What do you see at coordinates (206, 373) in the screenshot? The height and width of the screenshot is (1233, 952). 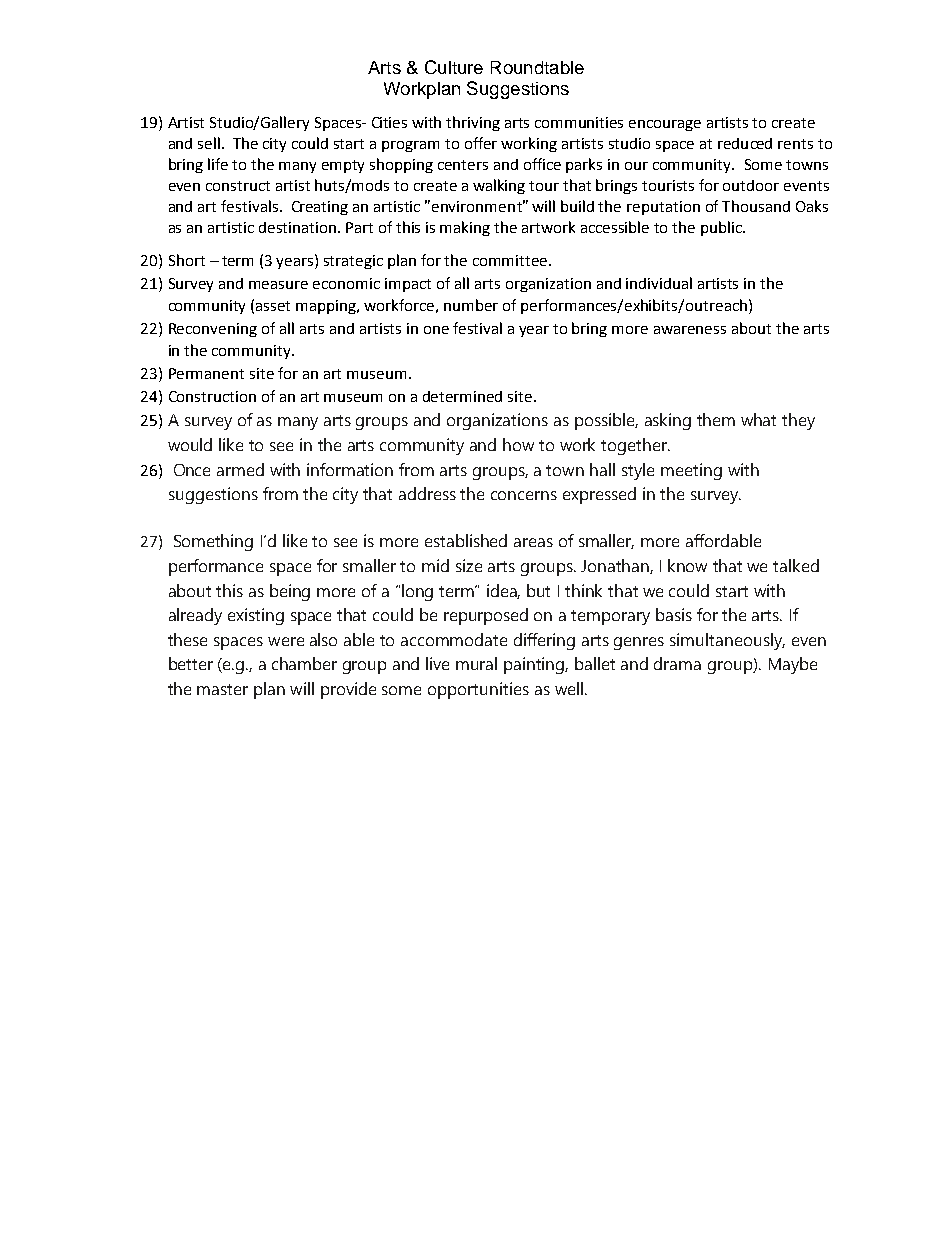 I see `Permanent` at bounding box center [206, 373].
